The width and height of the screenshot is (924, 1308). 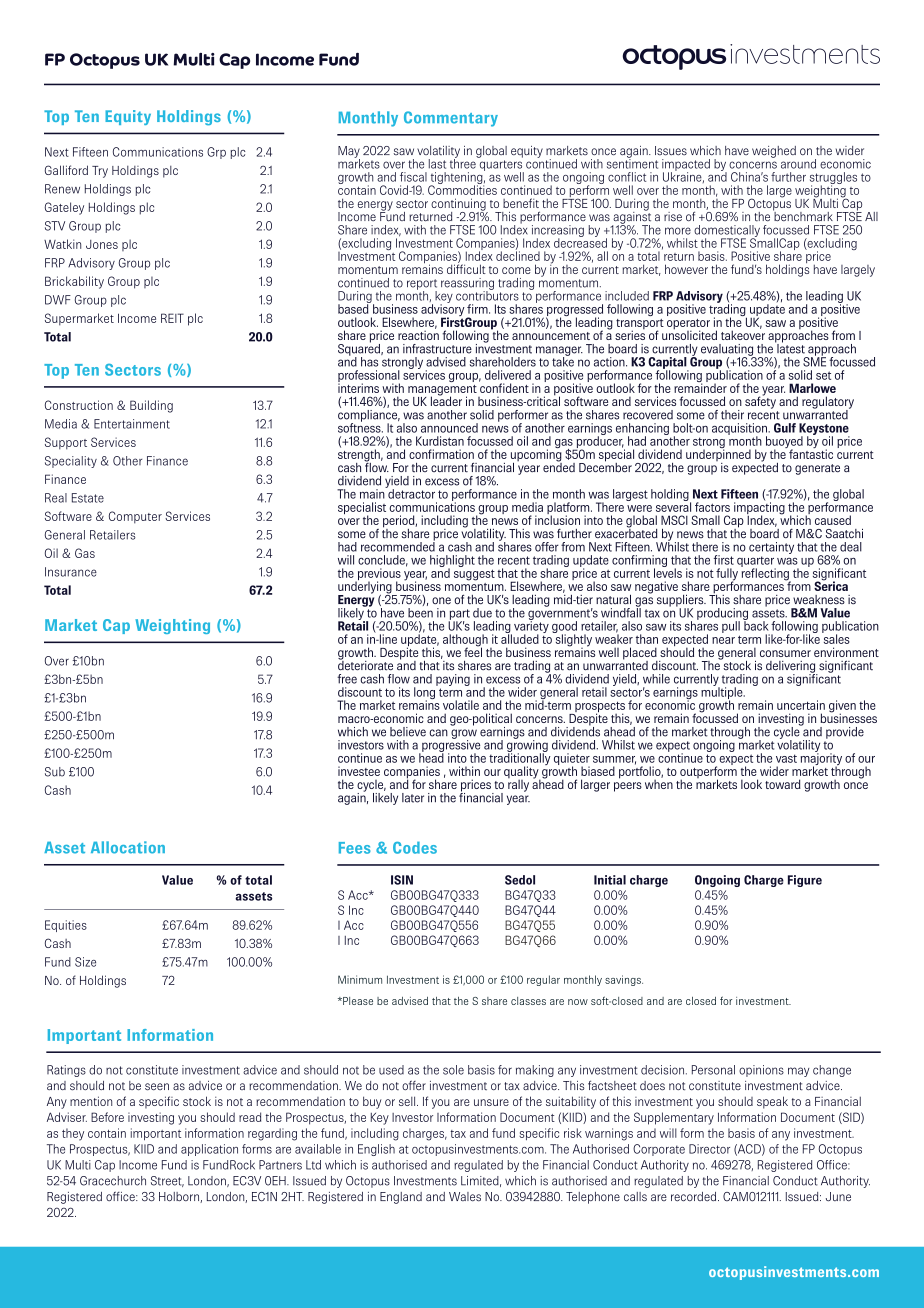 What do you see at coordinates (151, 406) in the screenshot?
I see `Building` at bounding box center [151, 406].
